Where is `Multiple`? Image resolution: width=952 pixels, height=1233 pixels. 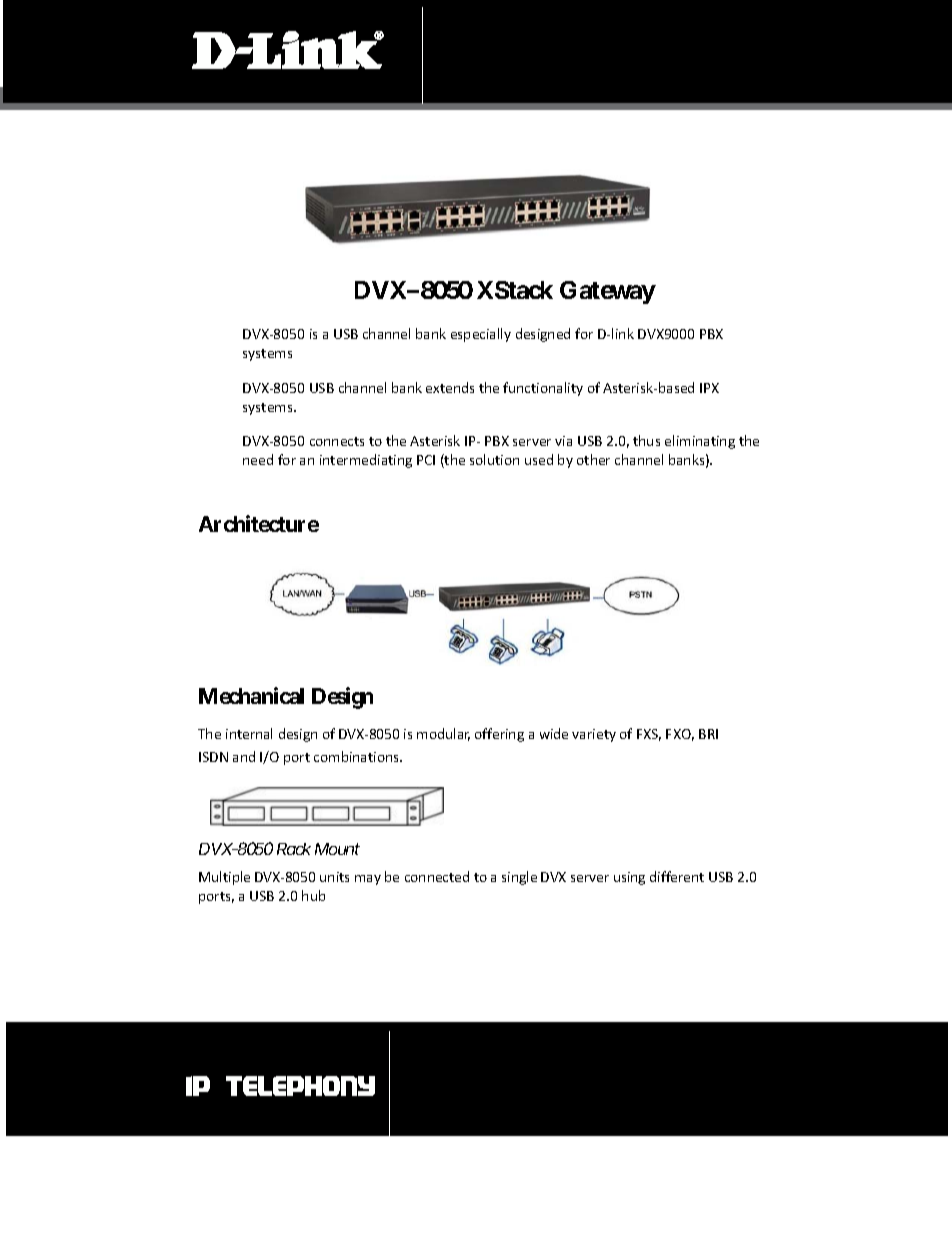
Multiple is located at coordinates (224, 878).
